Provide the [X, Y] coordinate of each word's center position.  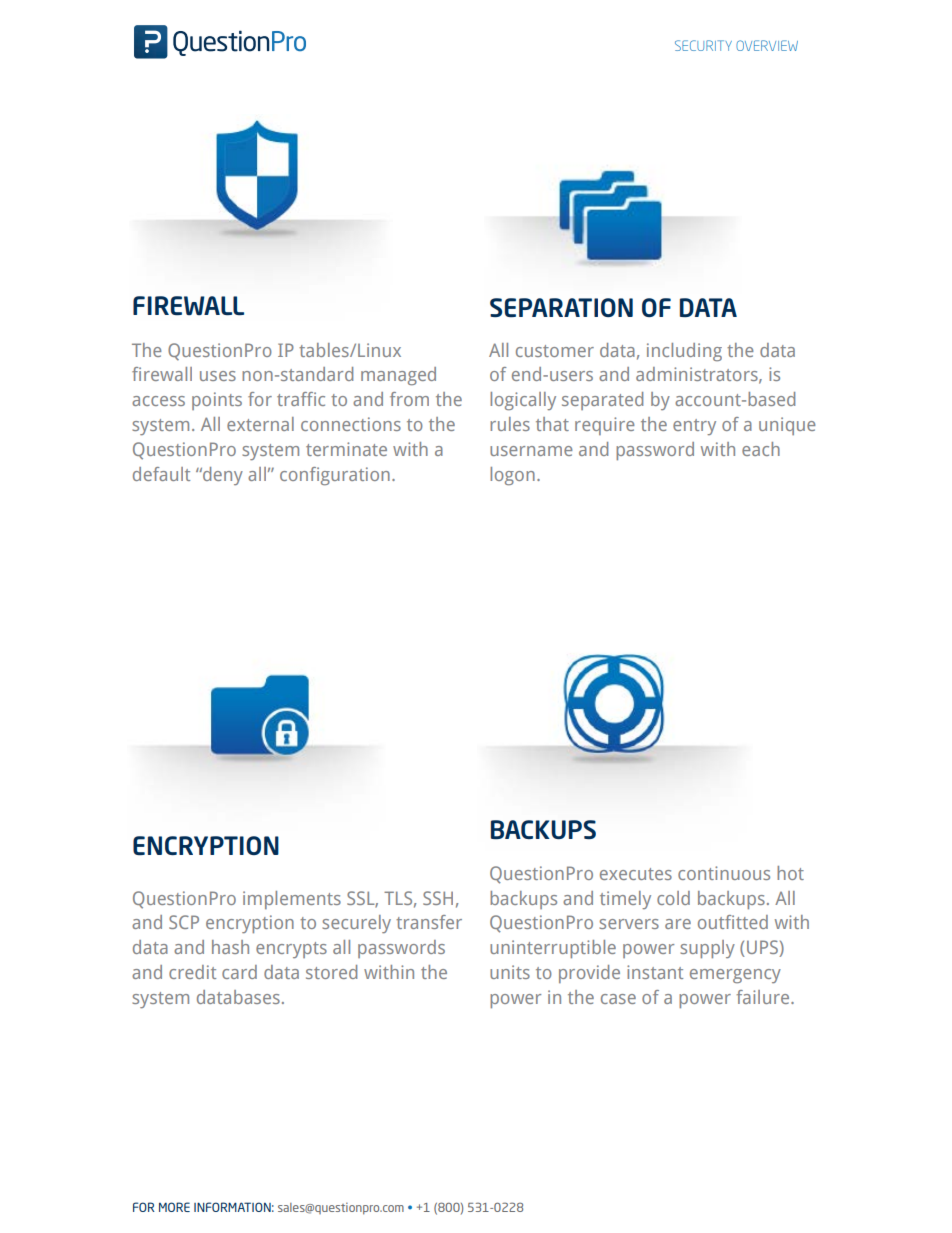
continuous [724, 873]
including [684, 352]
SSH [438, 898]
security [703, 45]
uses [218, 376]
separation [561, 307]
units [510, 972]
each [761, 449]
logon [512, 476]
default [161, 474]
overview [767, 45]
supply [707, 949]
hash [230, 947]
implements [292, 900]
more [174, 1207]
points [217, 401]
